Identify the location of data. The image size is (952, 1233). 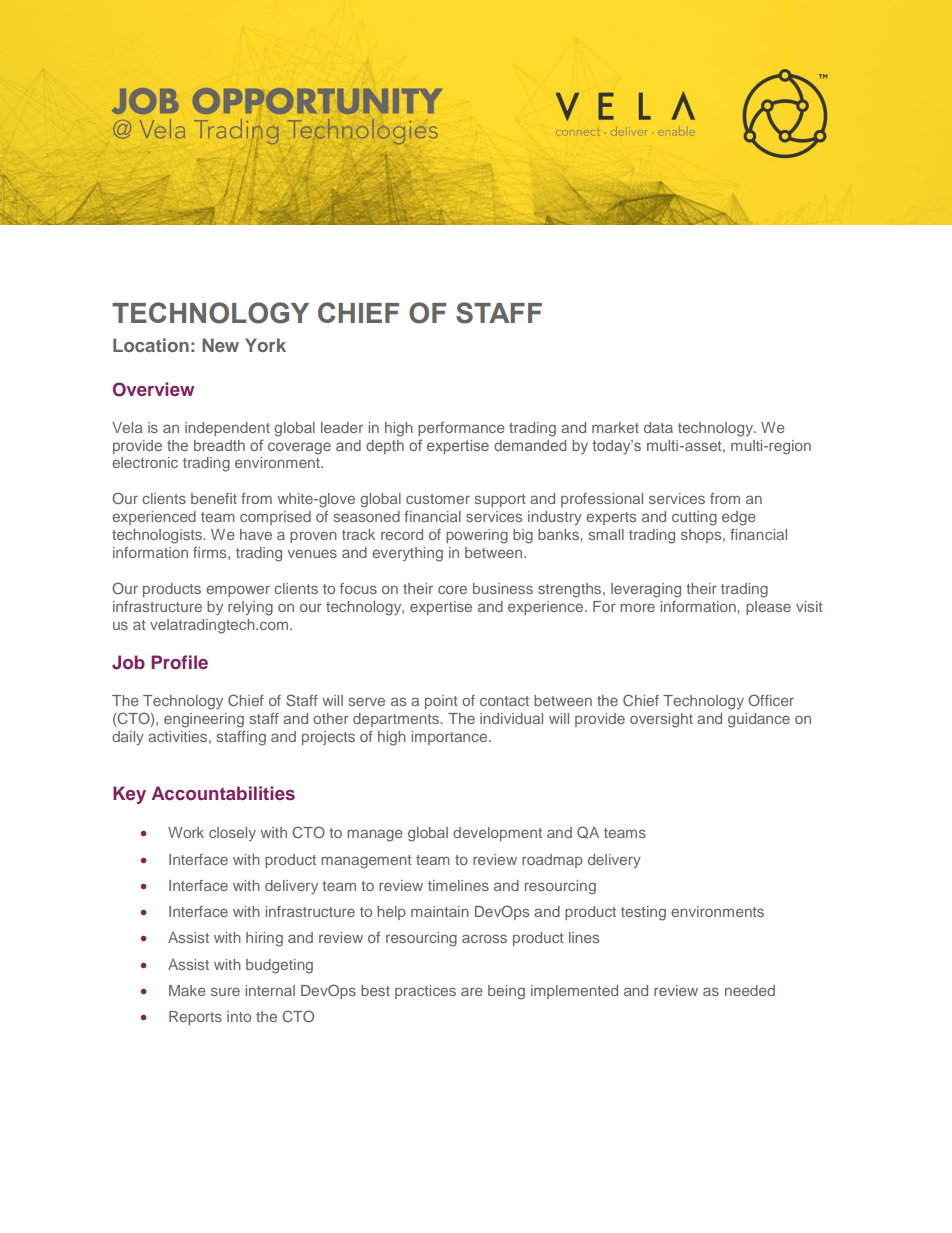
(658, 427).
